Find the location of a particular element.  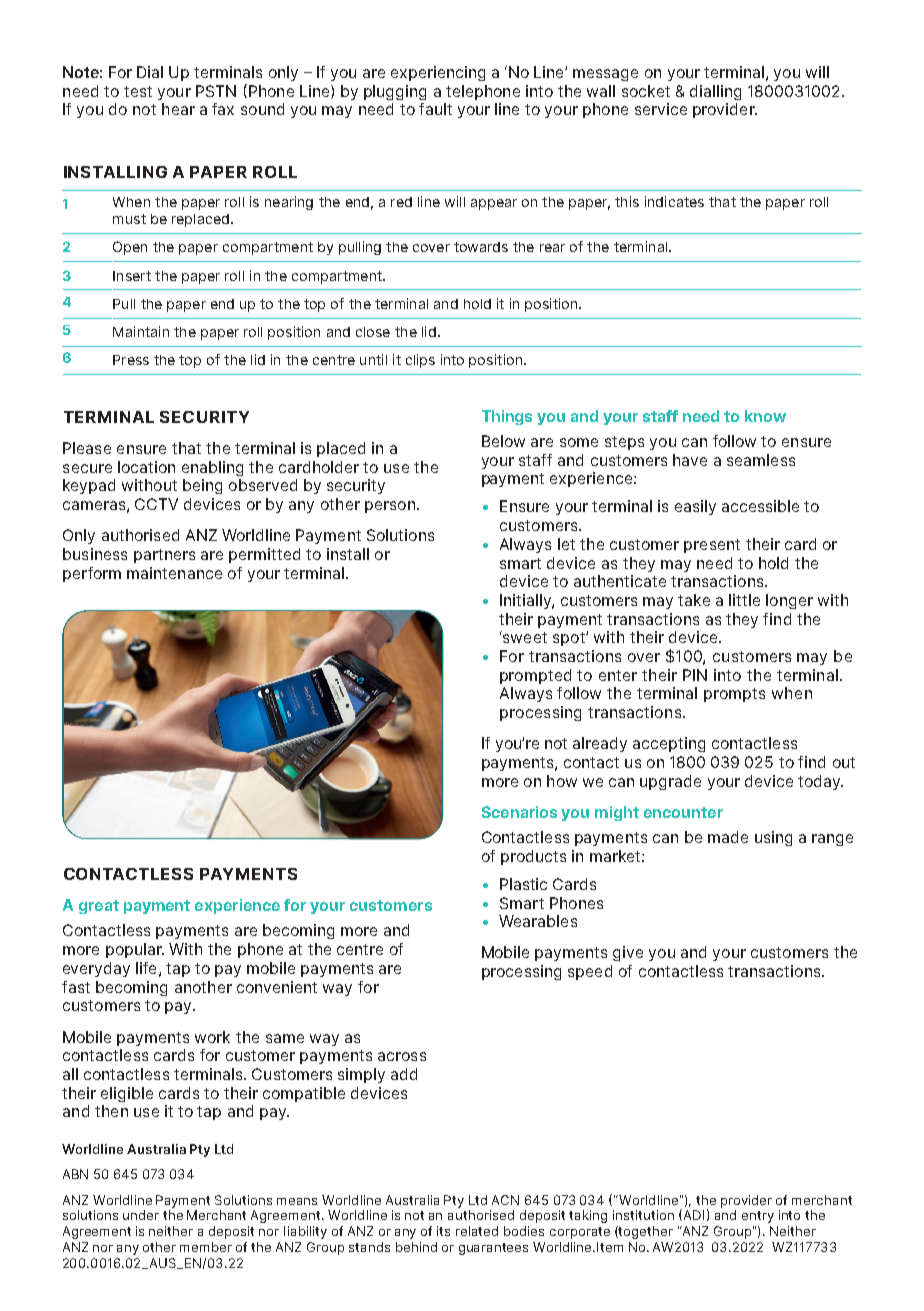

its is located at coordinates (443, 1231).
